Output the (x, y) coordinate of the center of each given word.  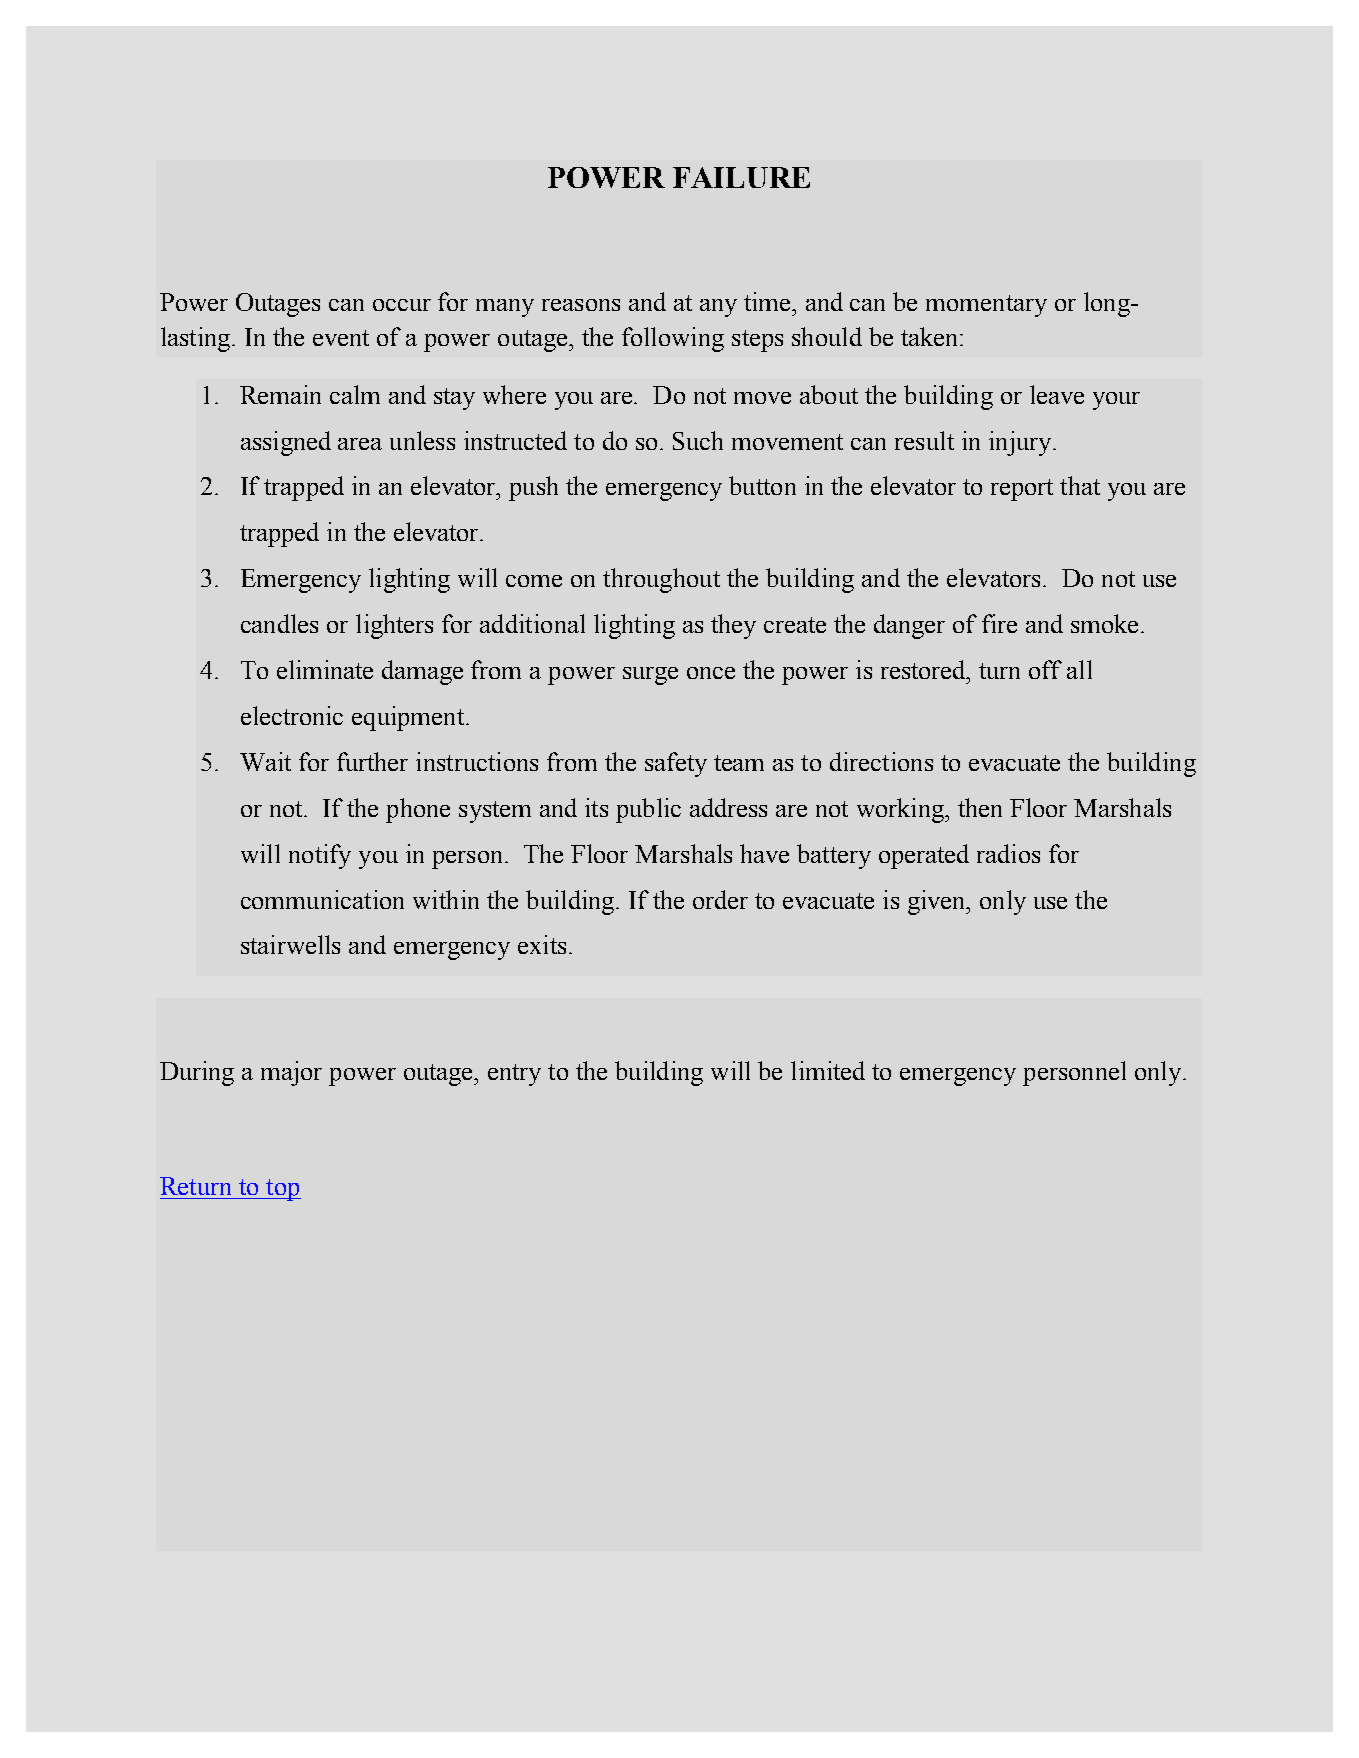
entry (514, 1075)
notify (320, 856)
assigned (286, 443)
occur (402, 305)
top (282, 1190)
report (1022, 490)
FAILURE (741, 177)
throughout (661, 580)
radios (1008, 853)
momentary (986, 306)
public (648, 810)
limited (828, 1070)
